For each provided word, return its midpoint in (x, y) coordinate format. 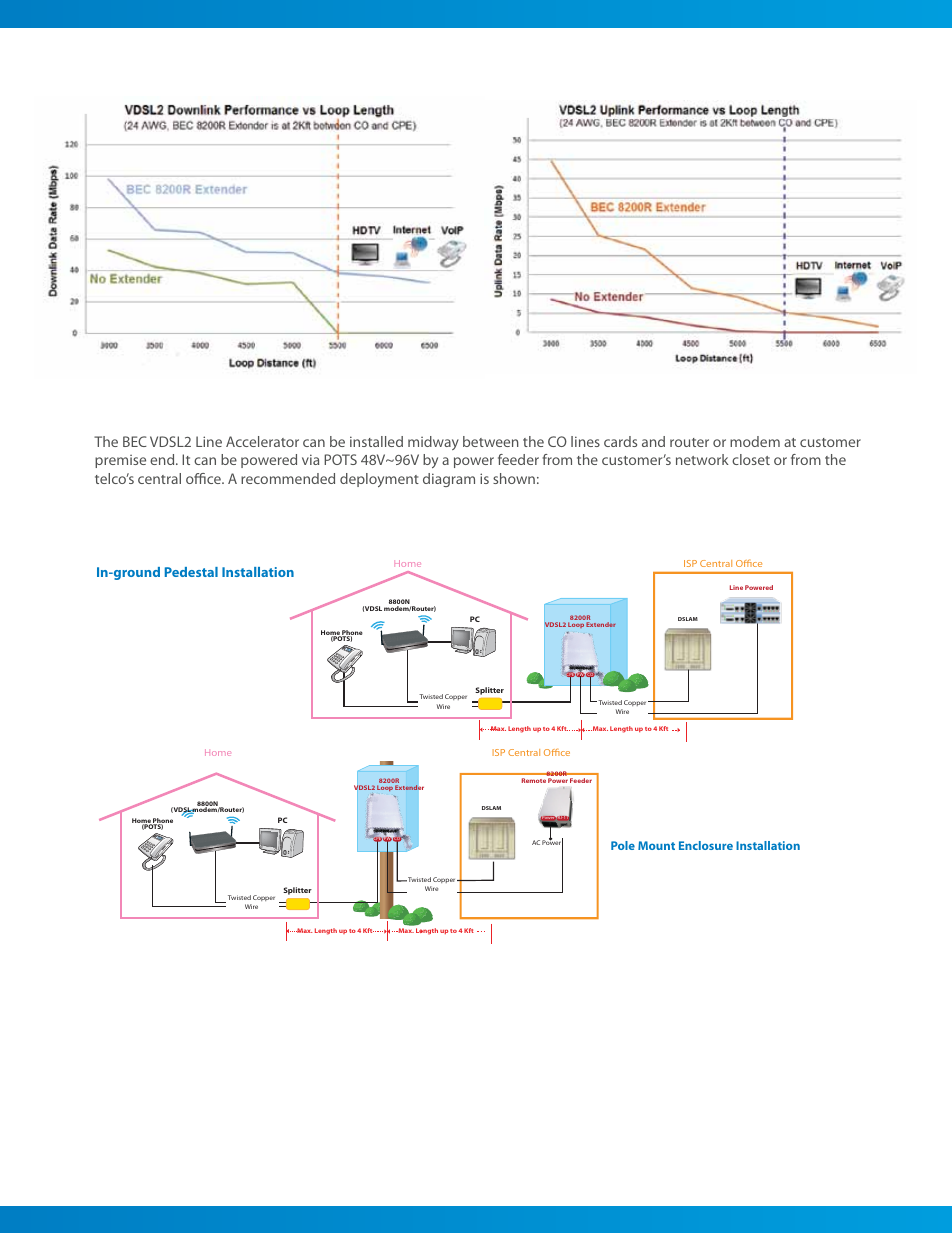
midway (433, 443)
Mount (656, 845)
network (702, 459)
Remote (534, 780)
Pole (623, 845)
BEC (135, 441)
